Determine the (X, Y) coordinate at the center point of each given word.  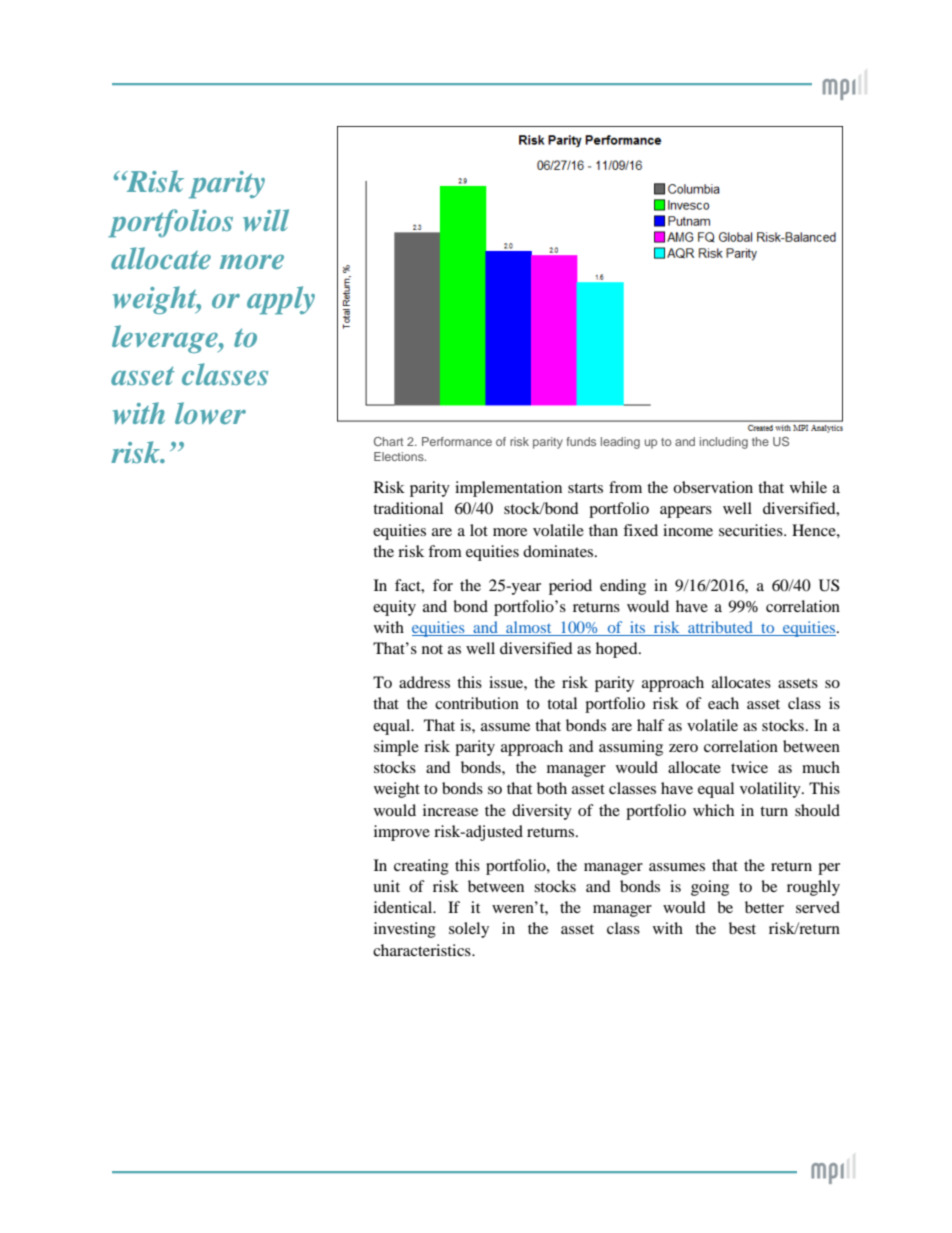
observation (713, 487)
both (552, 788)
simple (396, 748)
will (266, 220)
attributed (721, 628)
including (724, 443)
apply (281, 300)
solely (469, 930)
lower (210, 413)
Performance (457, 441)
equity (394, 608)
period (570, 587)
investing (405, 930)
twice (749, 767)
